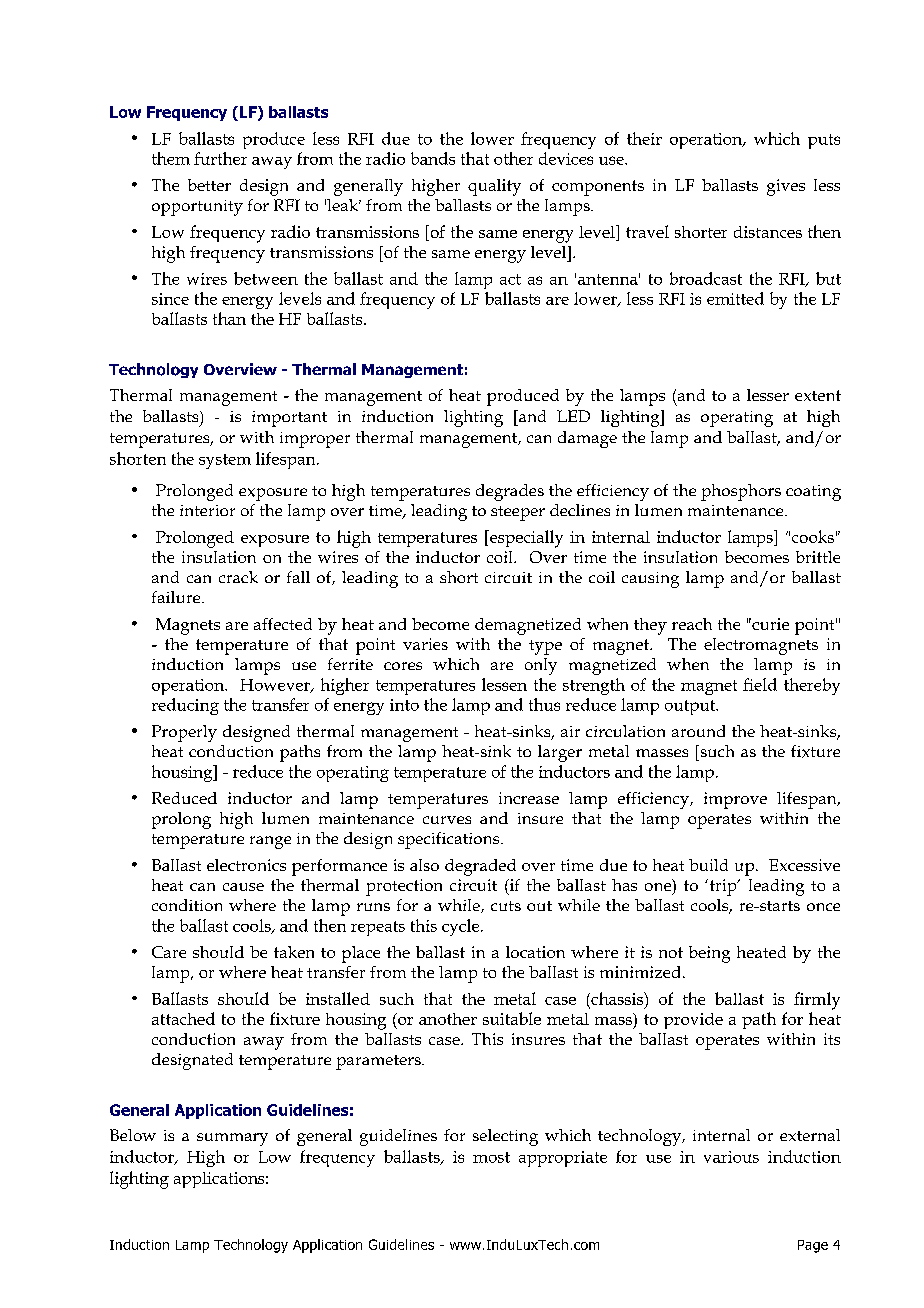 The image size is (924, 1308). Describe the element at coordinates (491, 1157) in the page. I see `most` at that location.
